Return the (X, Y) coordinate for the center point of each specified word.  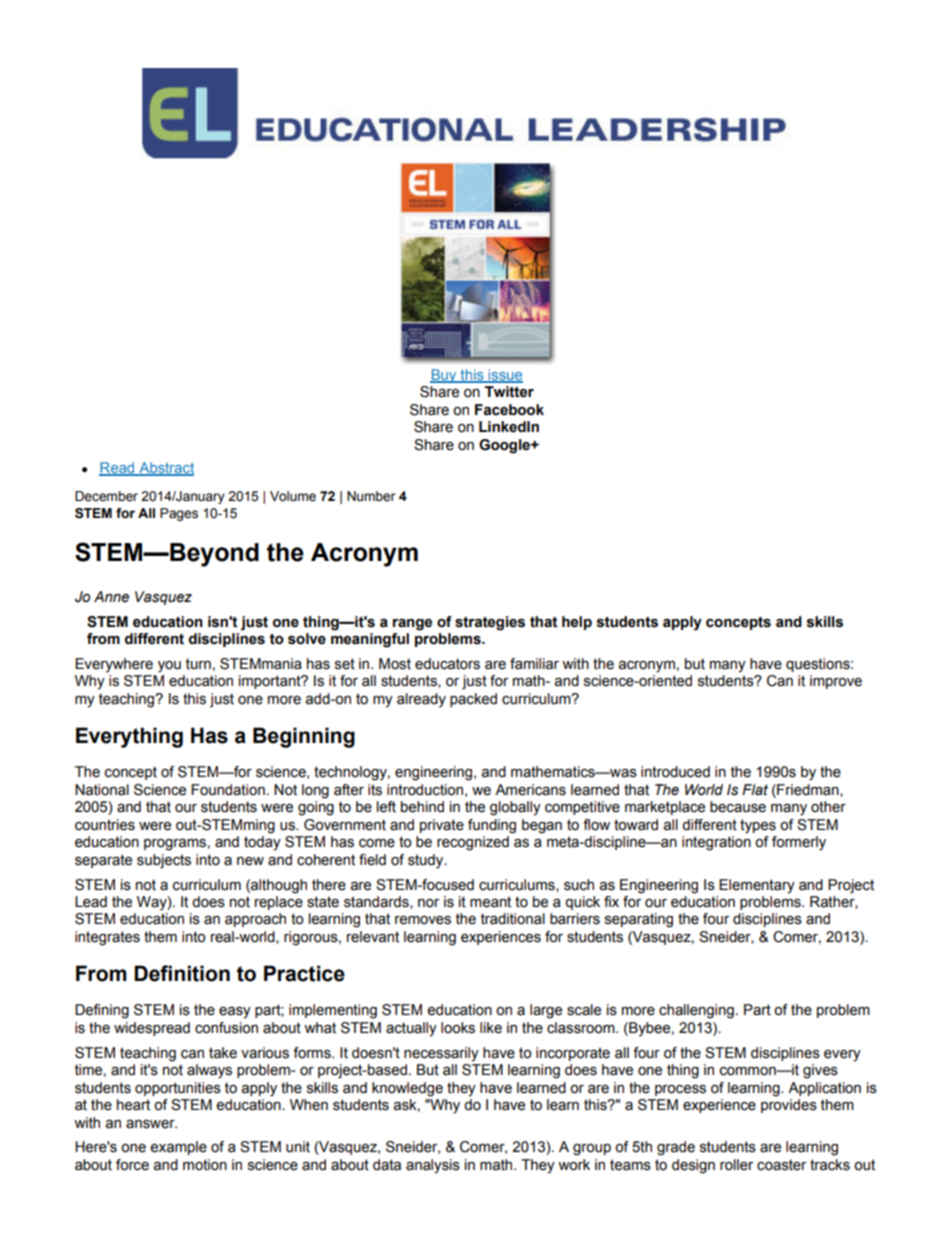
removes (423, 920)
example (178, 1148)
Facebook (509, 410)
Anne (111, 597)
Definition (182, 973)
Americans (530, 790)
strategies (490, 623)
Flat (755, 790)
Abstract (165, 469)
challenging (696, 1011)
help (577, 623)
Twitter (509, 392)
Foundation (228, 790)
